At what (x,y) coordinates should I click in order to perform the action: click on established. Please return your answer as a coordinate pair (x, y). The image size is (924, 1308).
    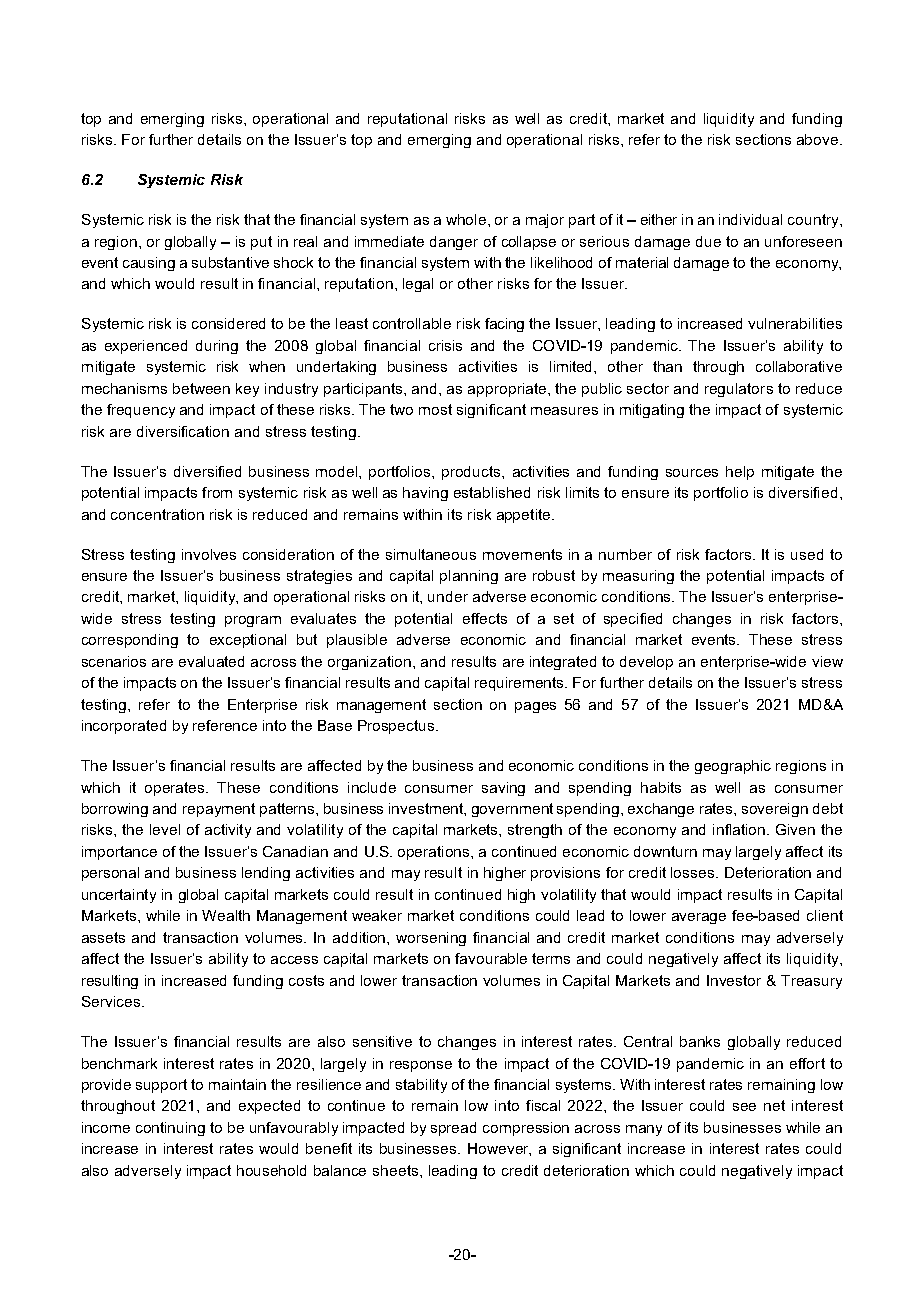
    Looking at the image, I should click on (492, 492).
